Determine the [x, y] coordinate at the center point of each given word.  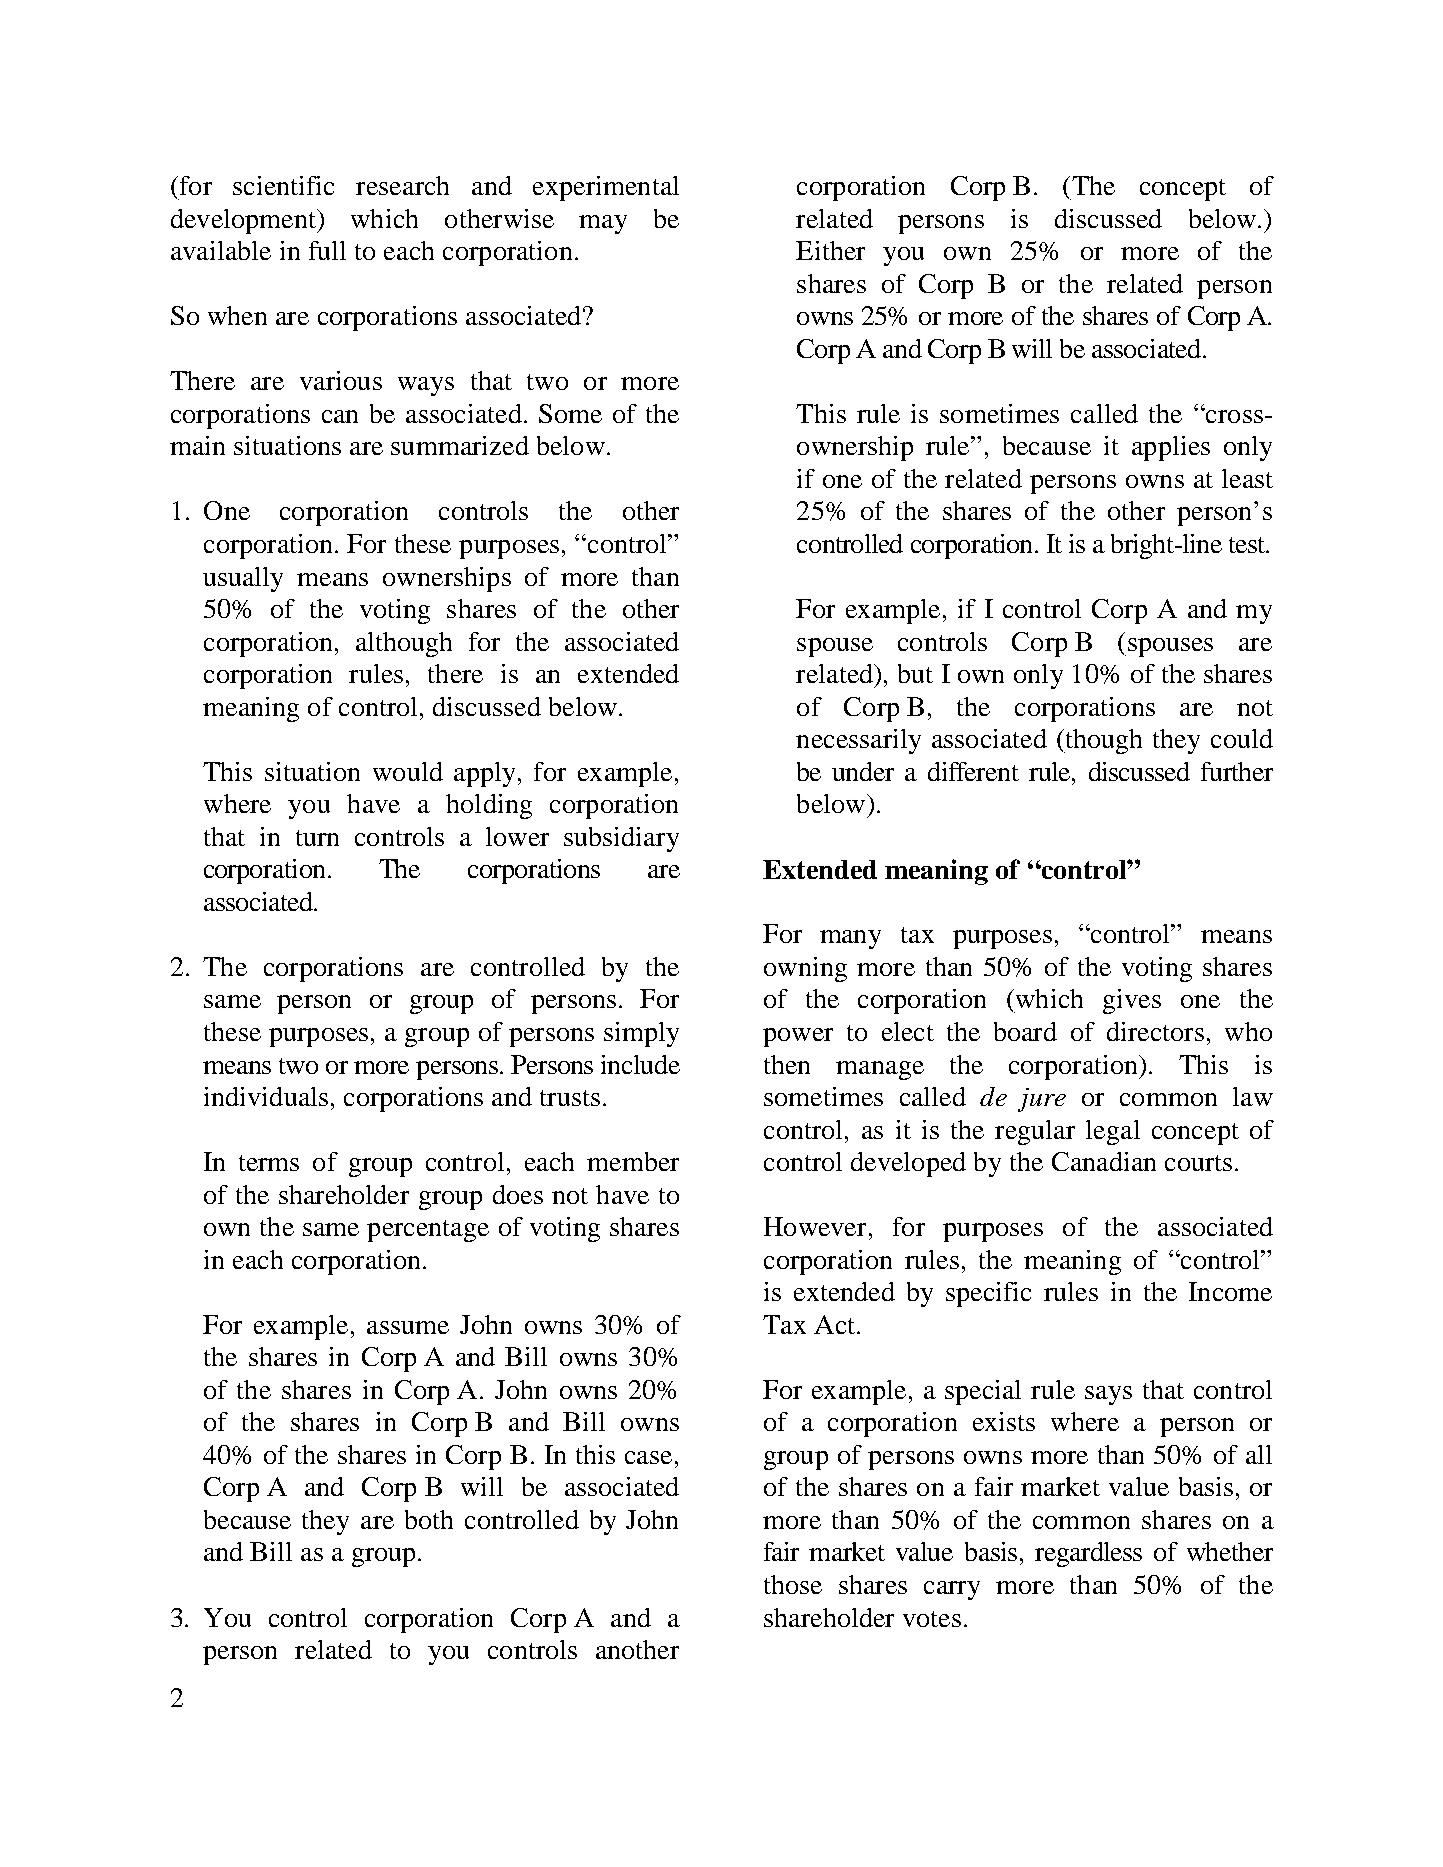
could [1242, 738]
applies [1171, 448]
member [633, 1161]
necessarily [858, 741]
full [327, 250]
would [408, 771]
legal [1113, 1132]
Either [830, 250]
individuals [266, 1096]
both [429, 1519]
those [793, 1584]
